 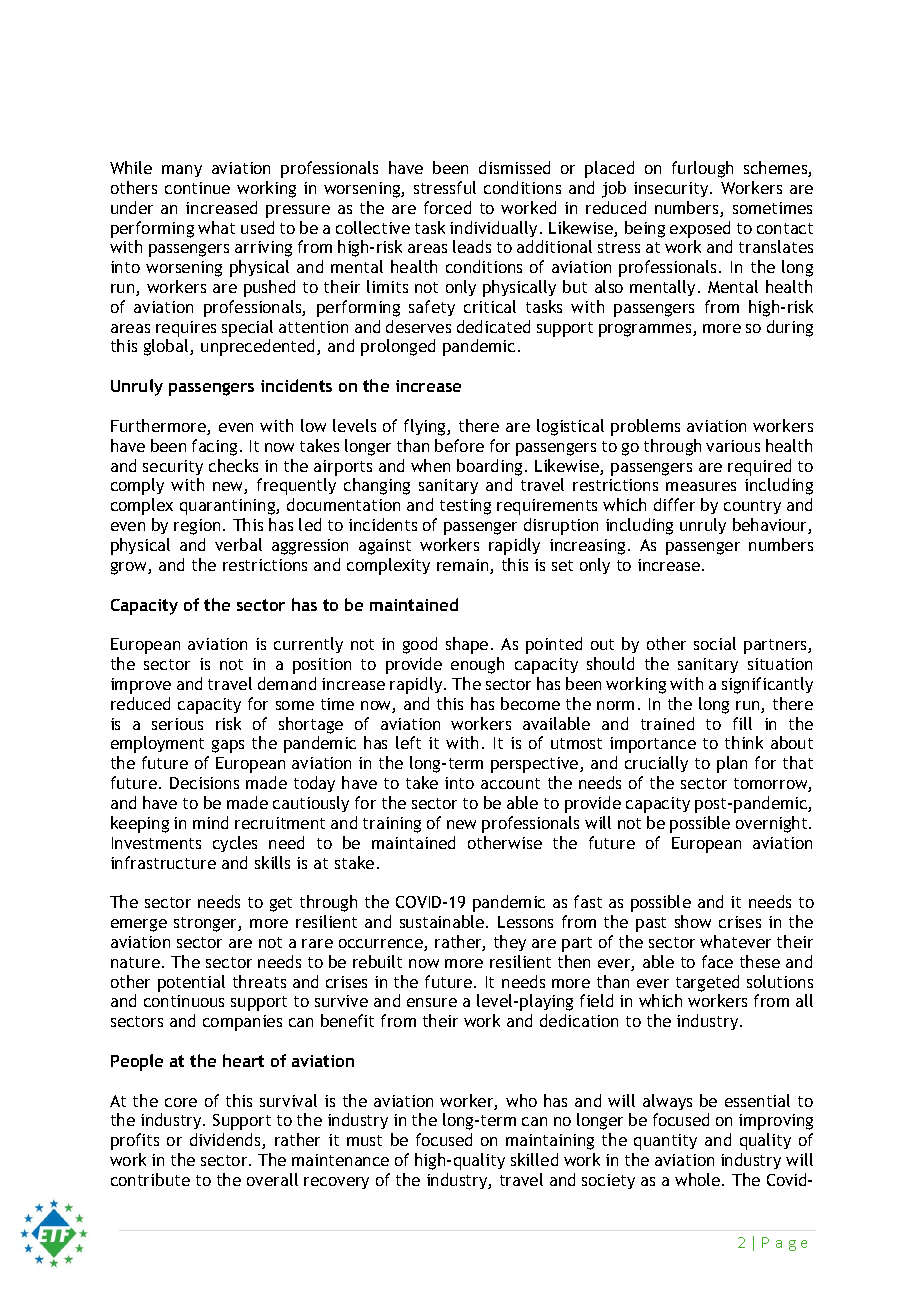 I want to click on testing, so click(x=465, y=507).
